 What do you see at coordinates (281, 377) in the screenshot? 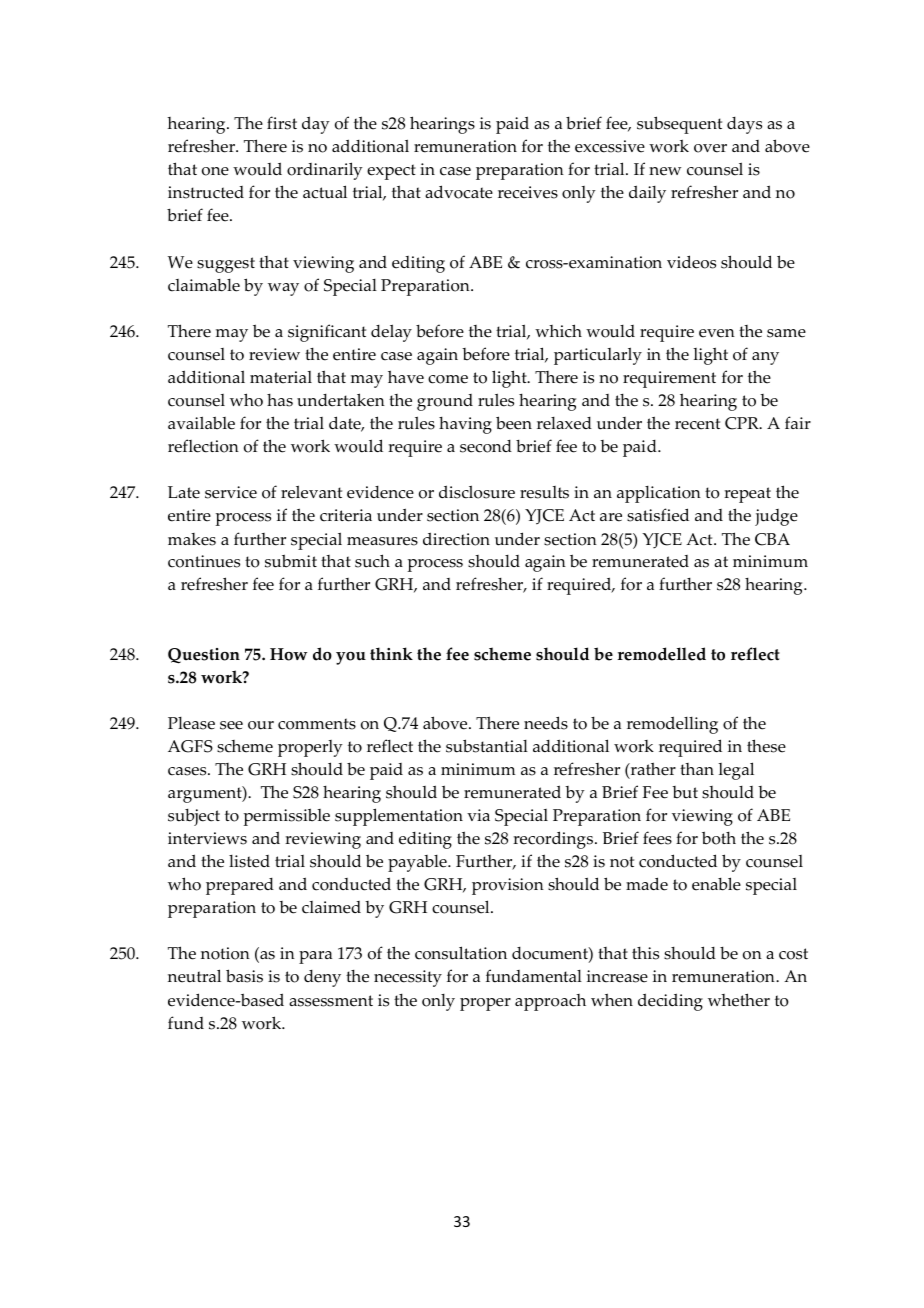
I see `material` at bounding box center [281, 377].
